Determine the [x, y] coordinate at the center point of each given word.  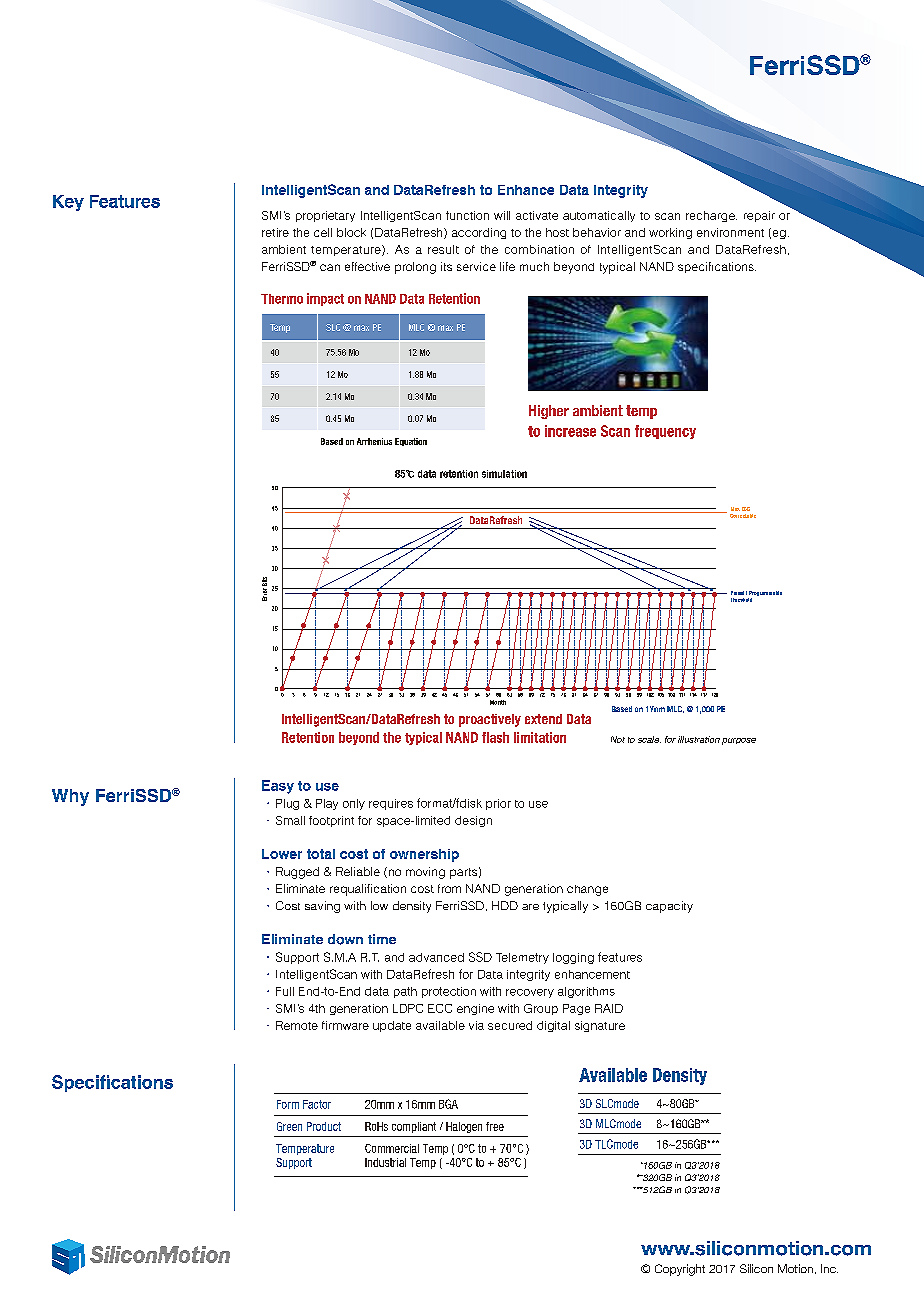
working [670, 233]
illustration [699, 739]
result [443, 249]
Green [289, 1126]
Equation [411, 442]
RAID [609, 1008]
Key [68, 203]
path [405, 992]
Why [70, 797]
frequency [665, 432]
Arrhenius [374, 441]
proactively [490, 720]
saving [322, 907]
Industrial [385, 1162]
